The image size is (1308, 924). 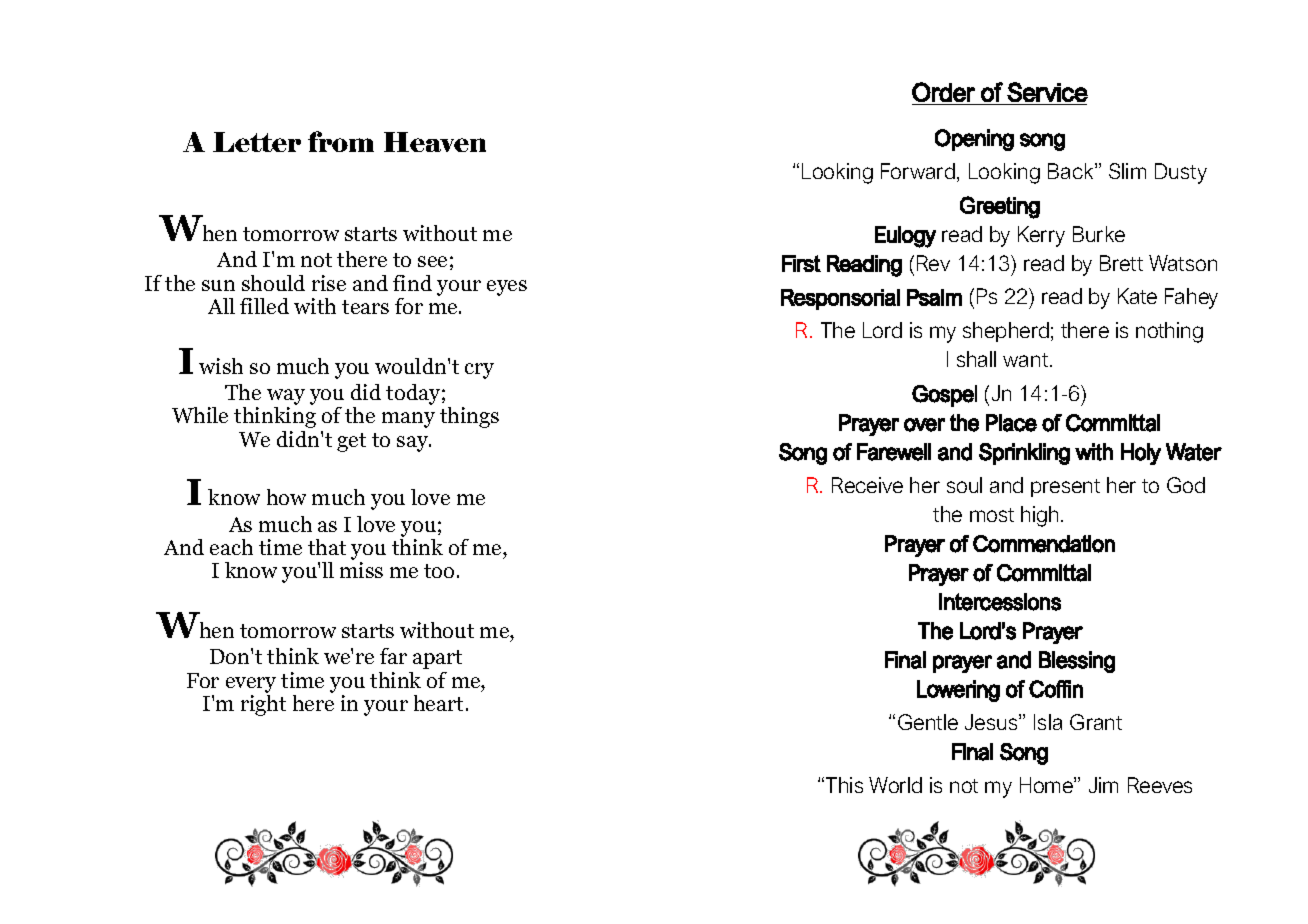 I want to click on Brett, so click(x=1121, y=263).
